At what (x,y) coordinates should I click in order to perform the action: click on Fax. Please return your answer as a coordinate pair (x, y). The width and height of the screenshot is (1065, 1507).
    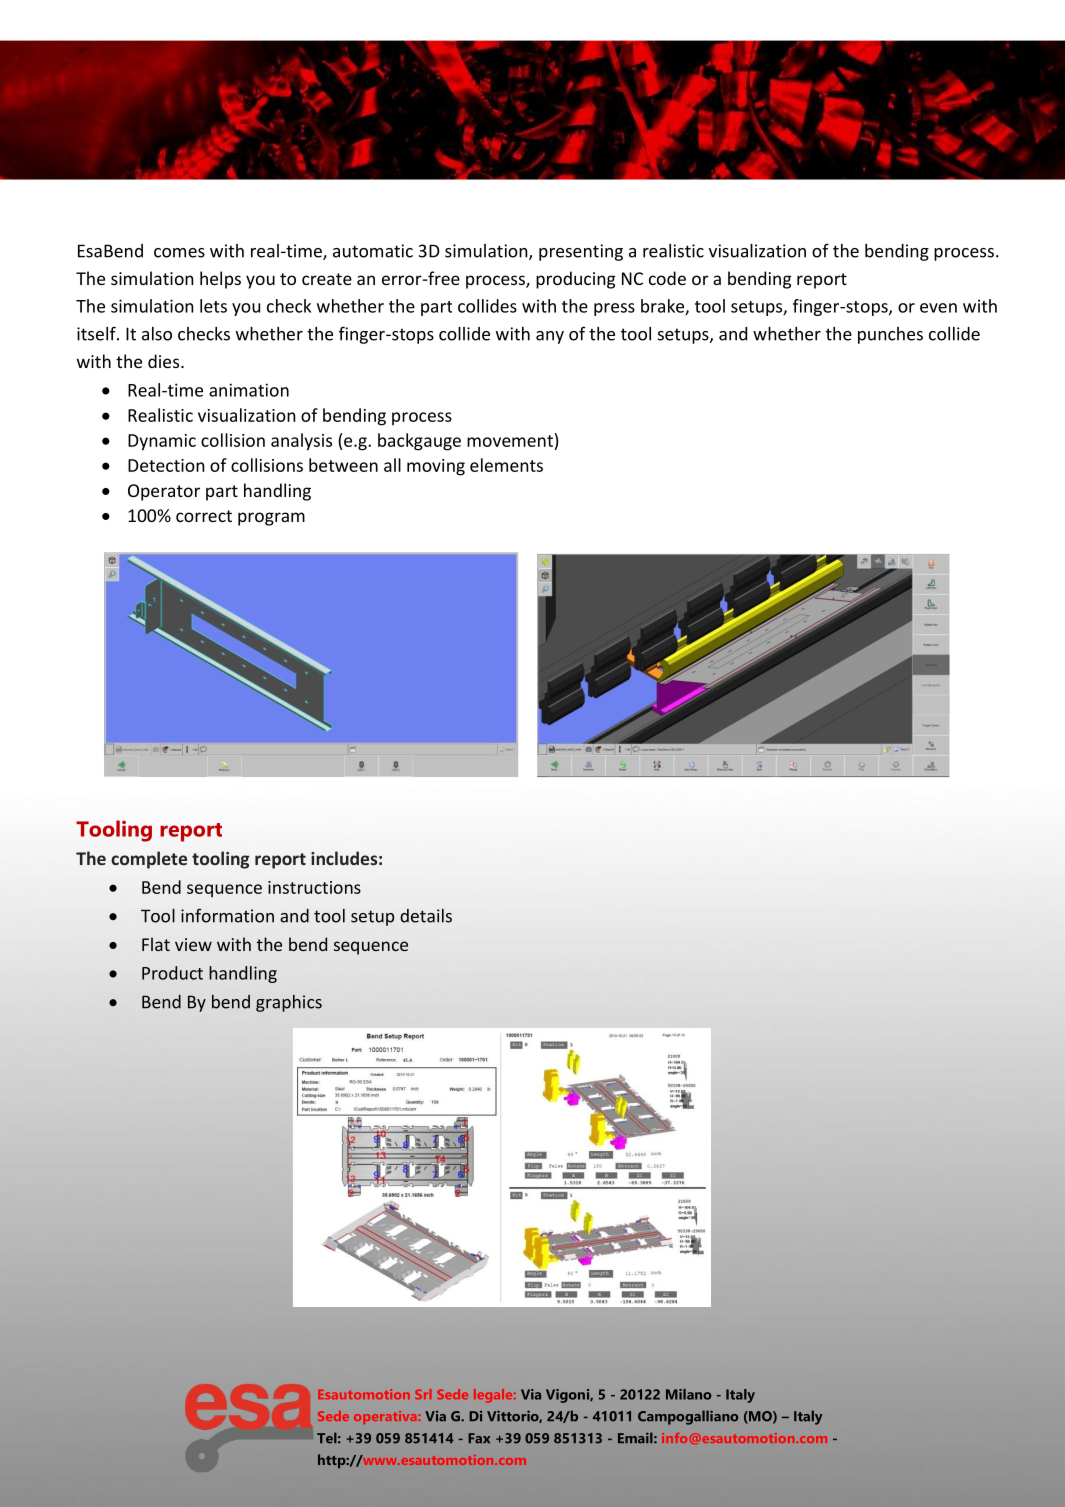
    Looking at the image, I should click on (479, 1438).
